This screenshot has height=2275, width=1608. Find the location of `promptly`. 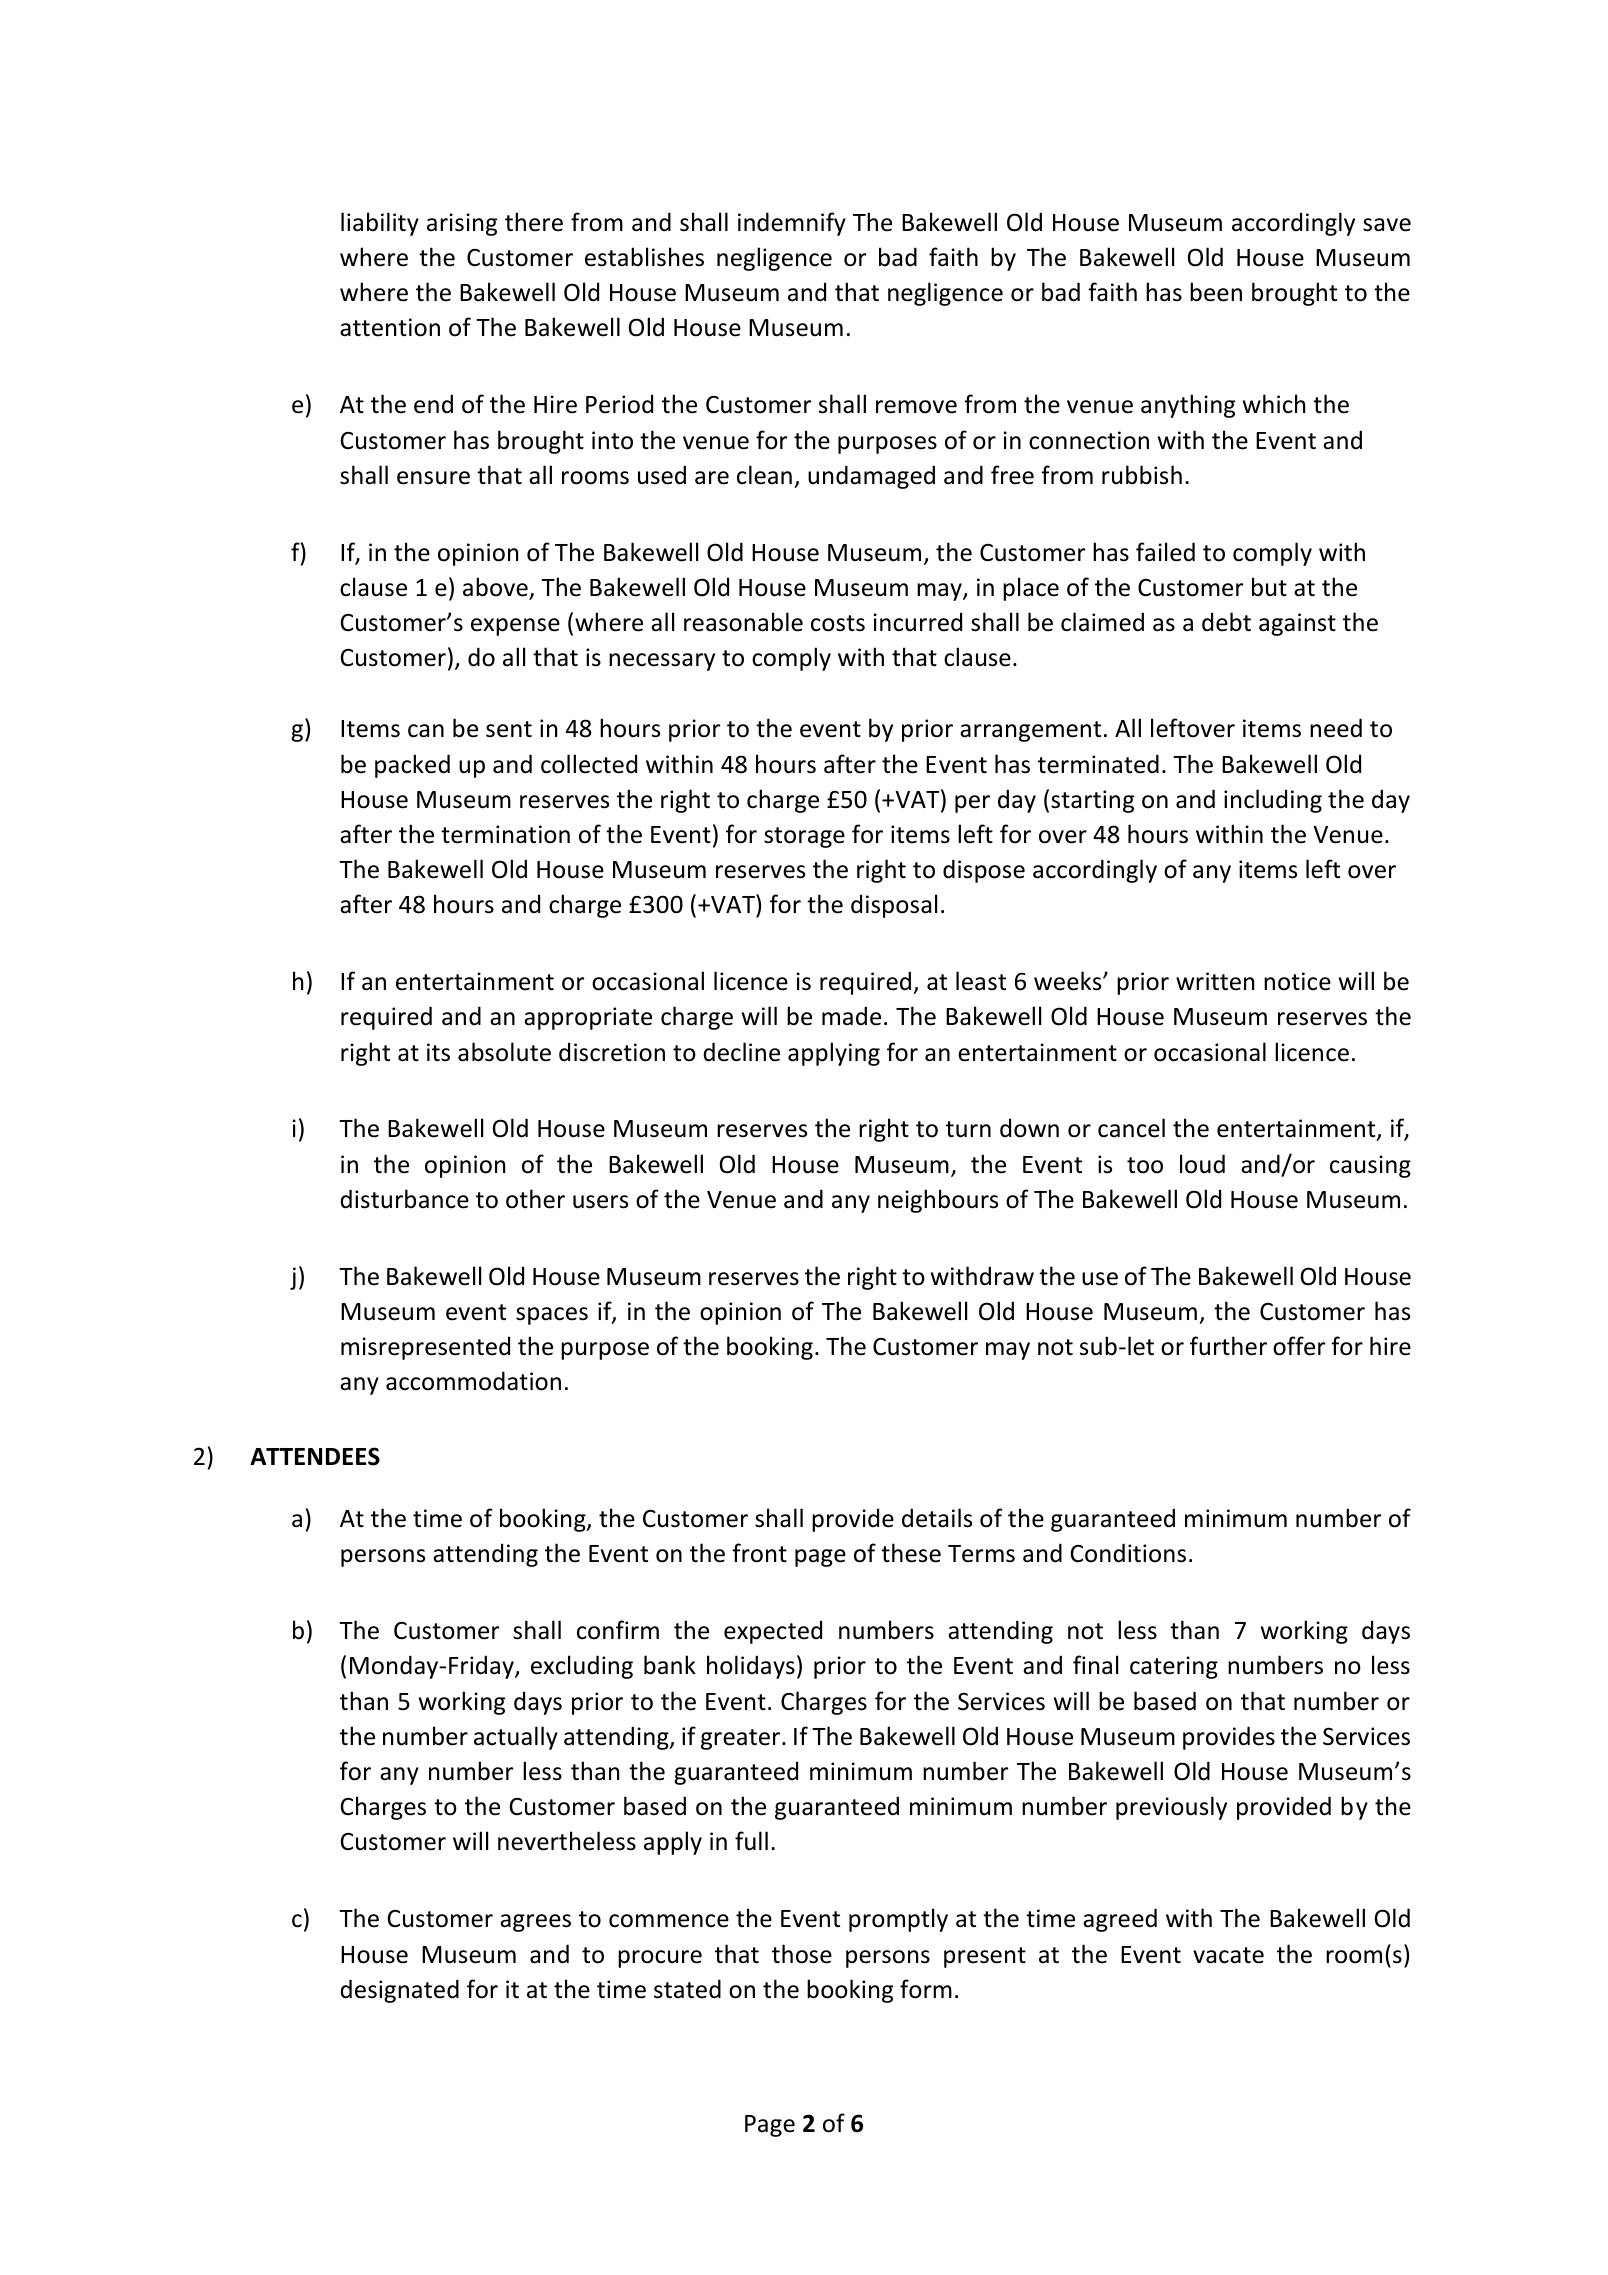

promptly is located at coordinates (898, 1920).
